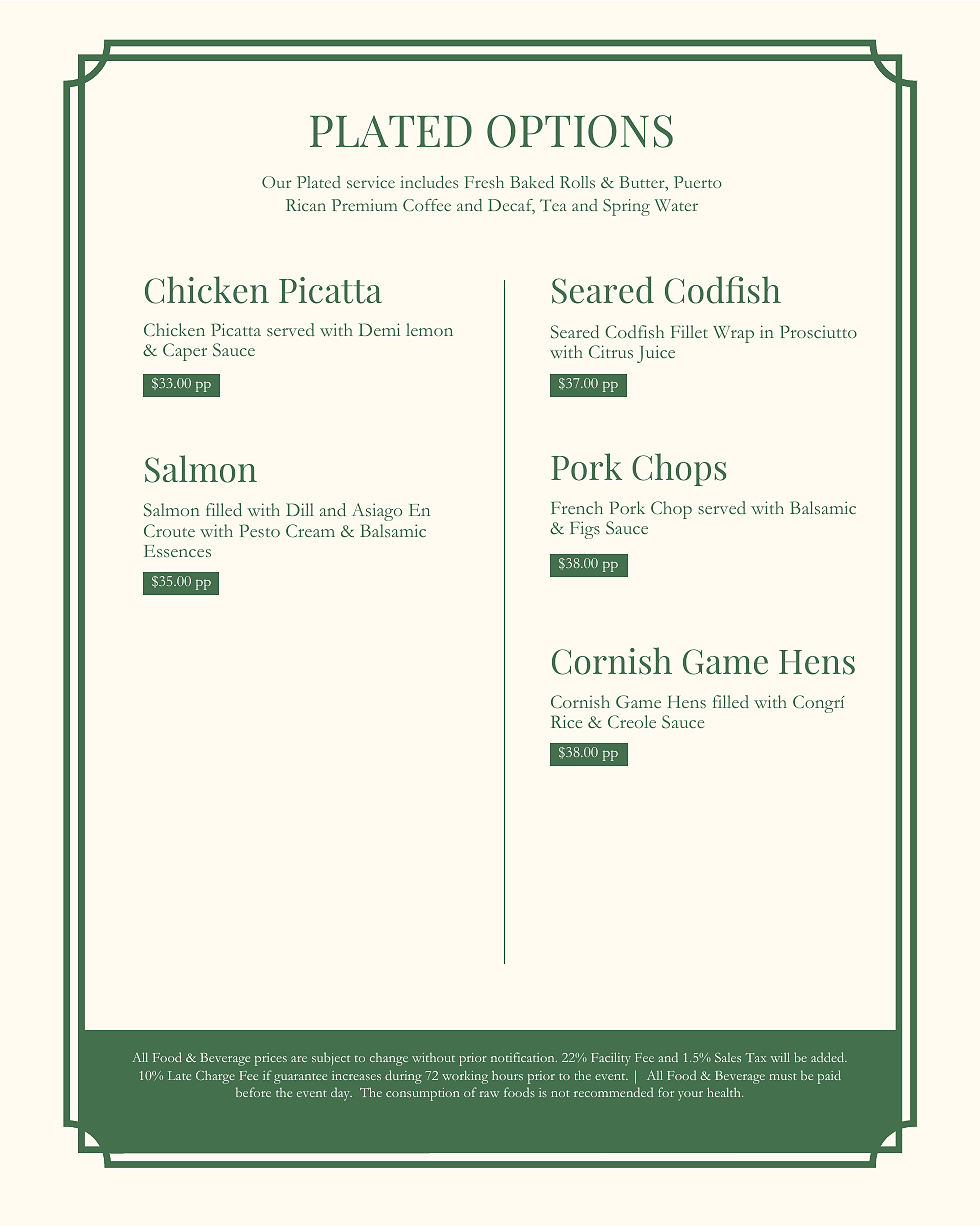  Describe the element at coordinates (253, 1092) in the page. I see `before` at that location.
